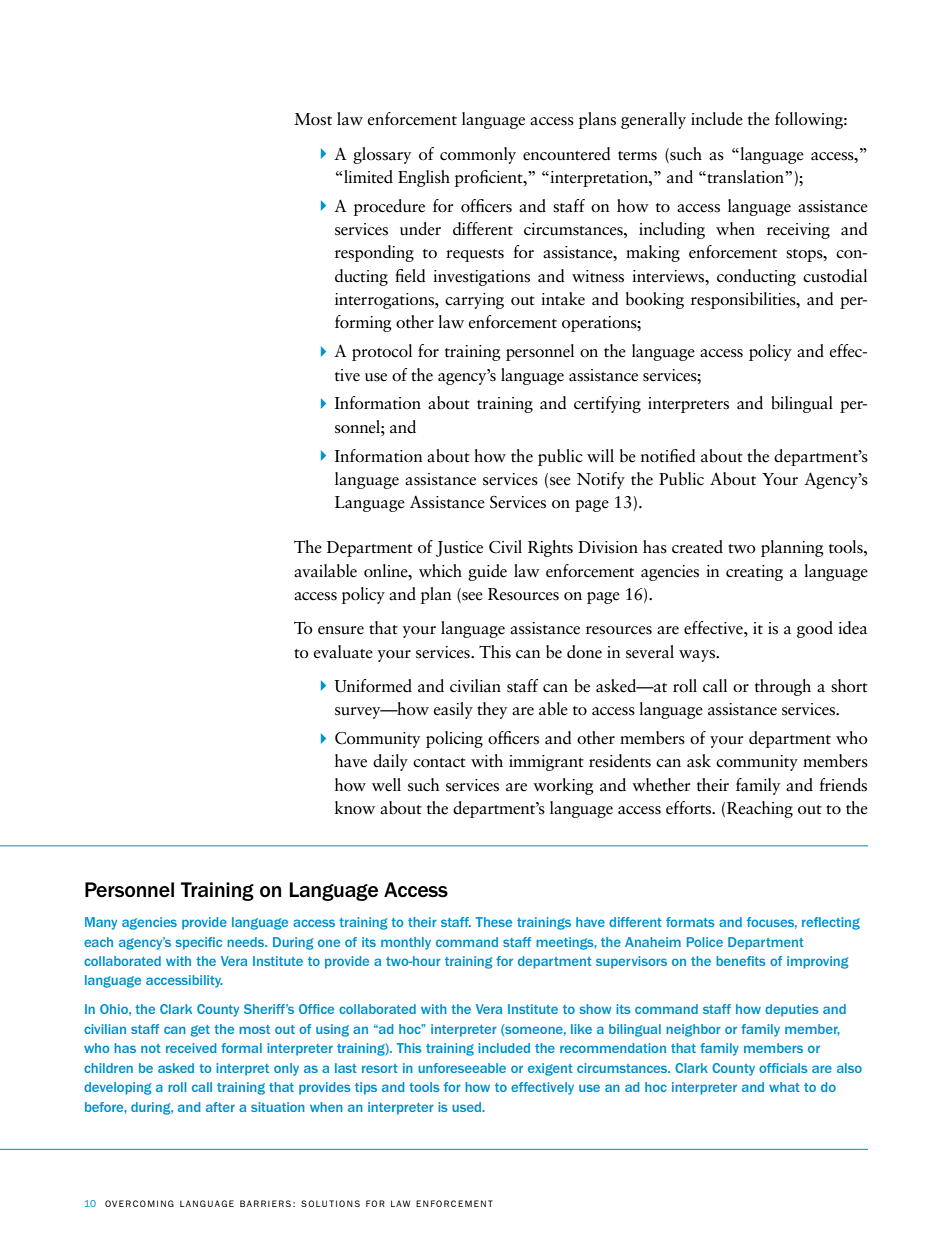 The image size is (952, 1233). What do you see at coordinates (843, 785) in the image?
I see `friends` at bounding box center [843, 785].
